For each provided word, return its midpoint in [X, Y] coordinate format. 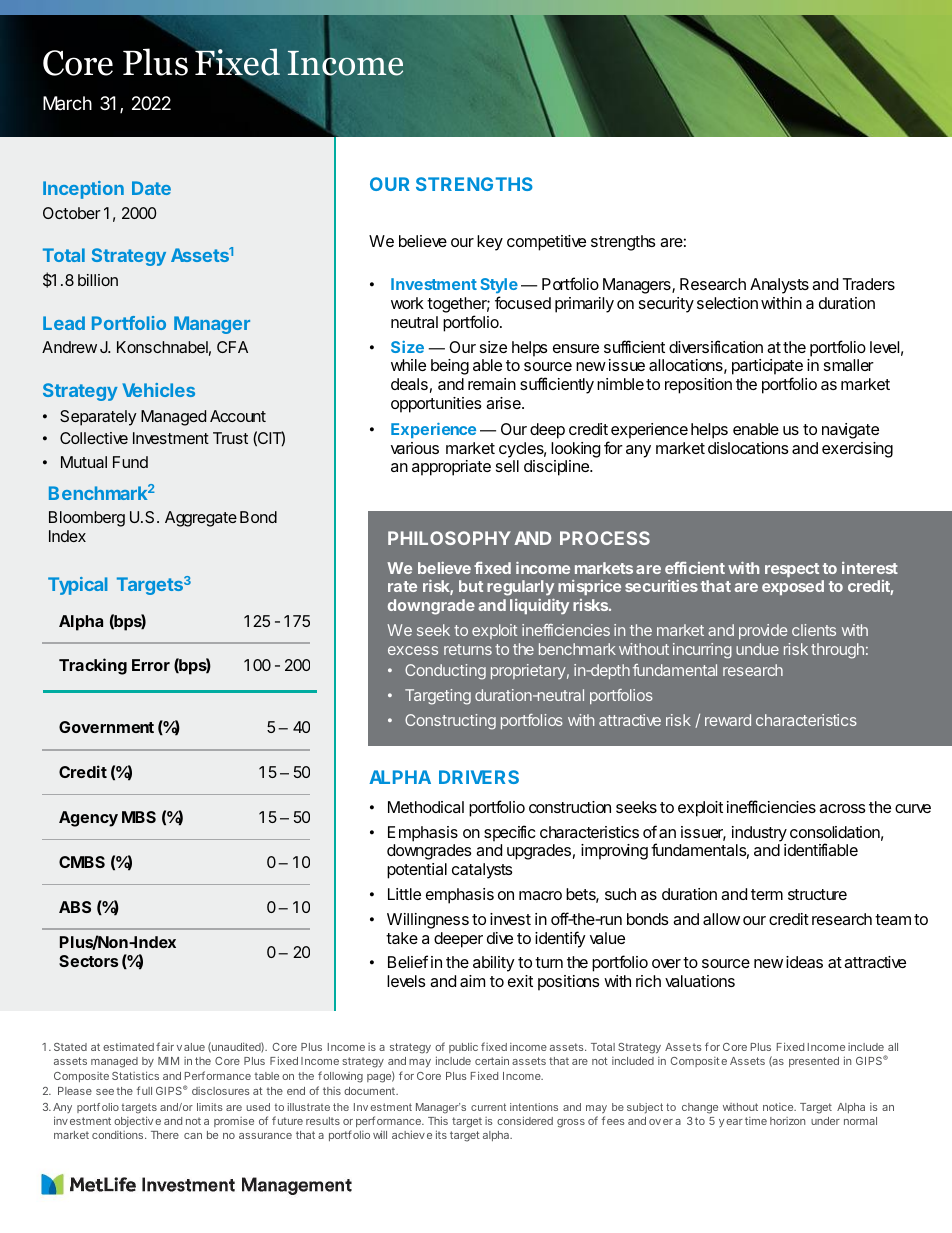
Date [151, 188]
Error [151, 665]
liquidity [539, 606]
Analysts [779, 286]
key [490, 243]
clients [814, 630]
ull [147, 1091]
